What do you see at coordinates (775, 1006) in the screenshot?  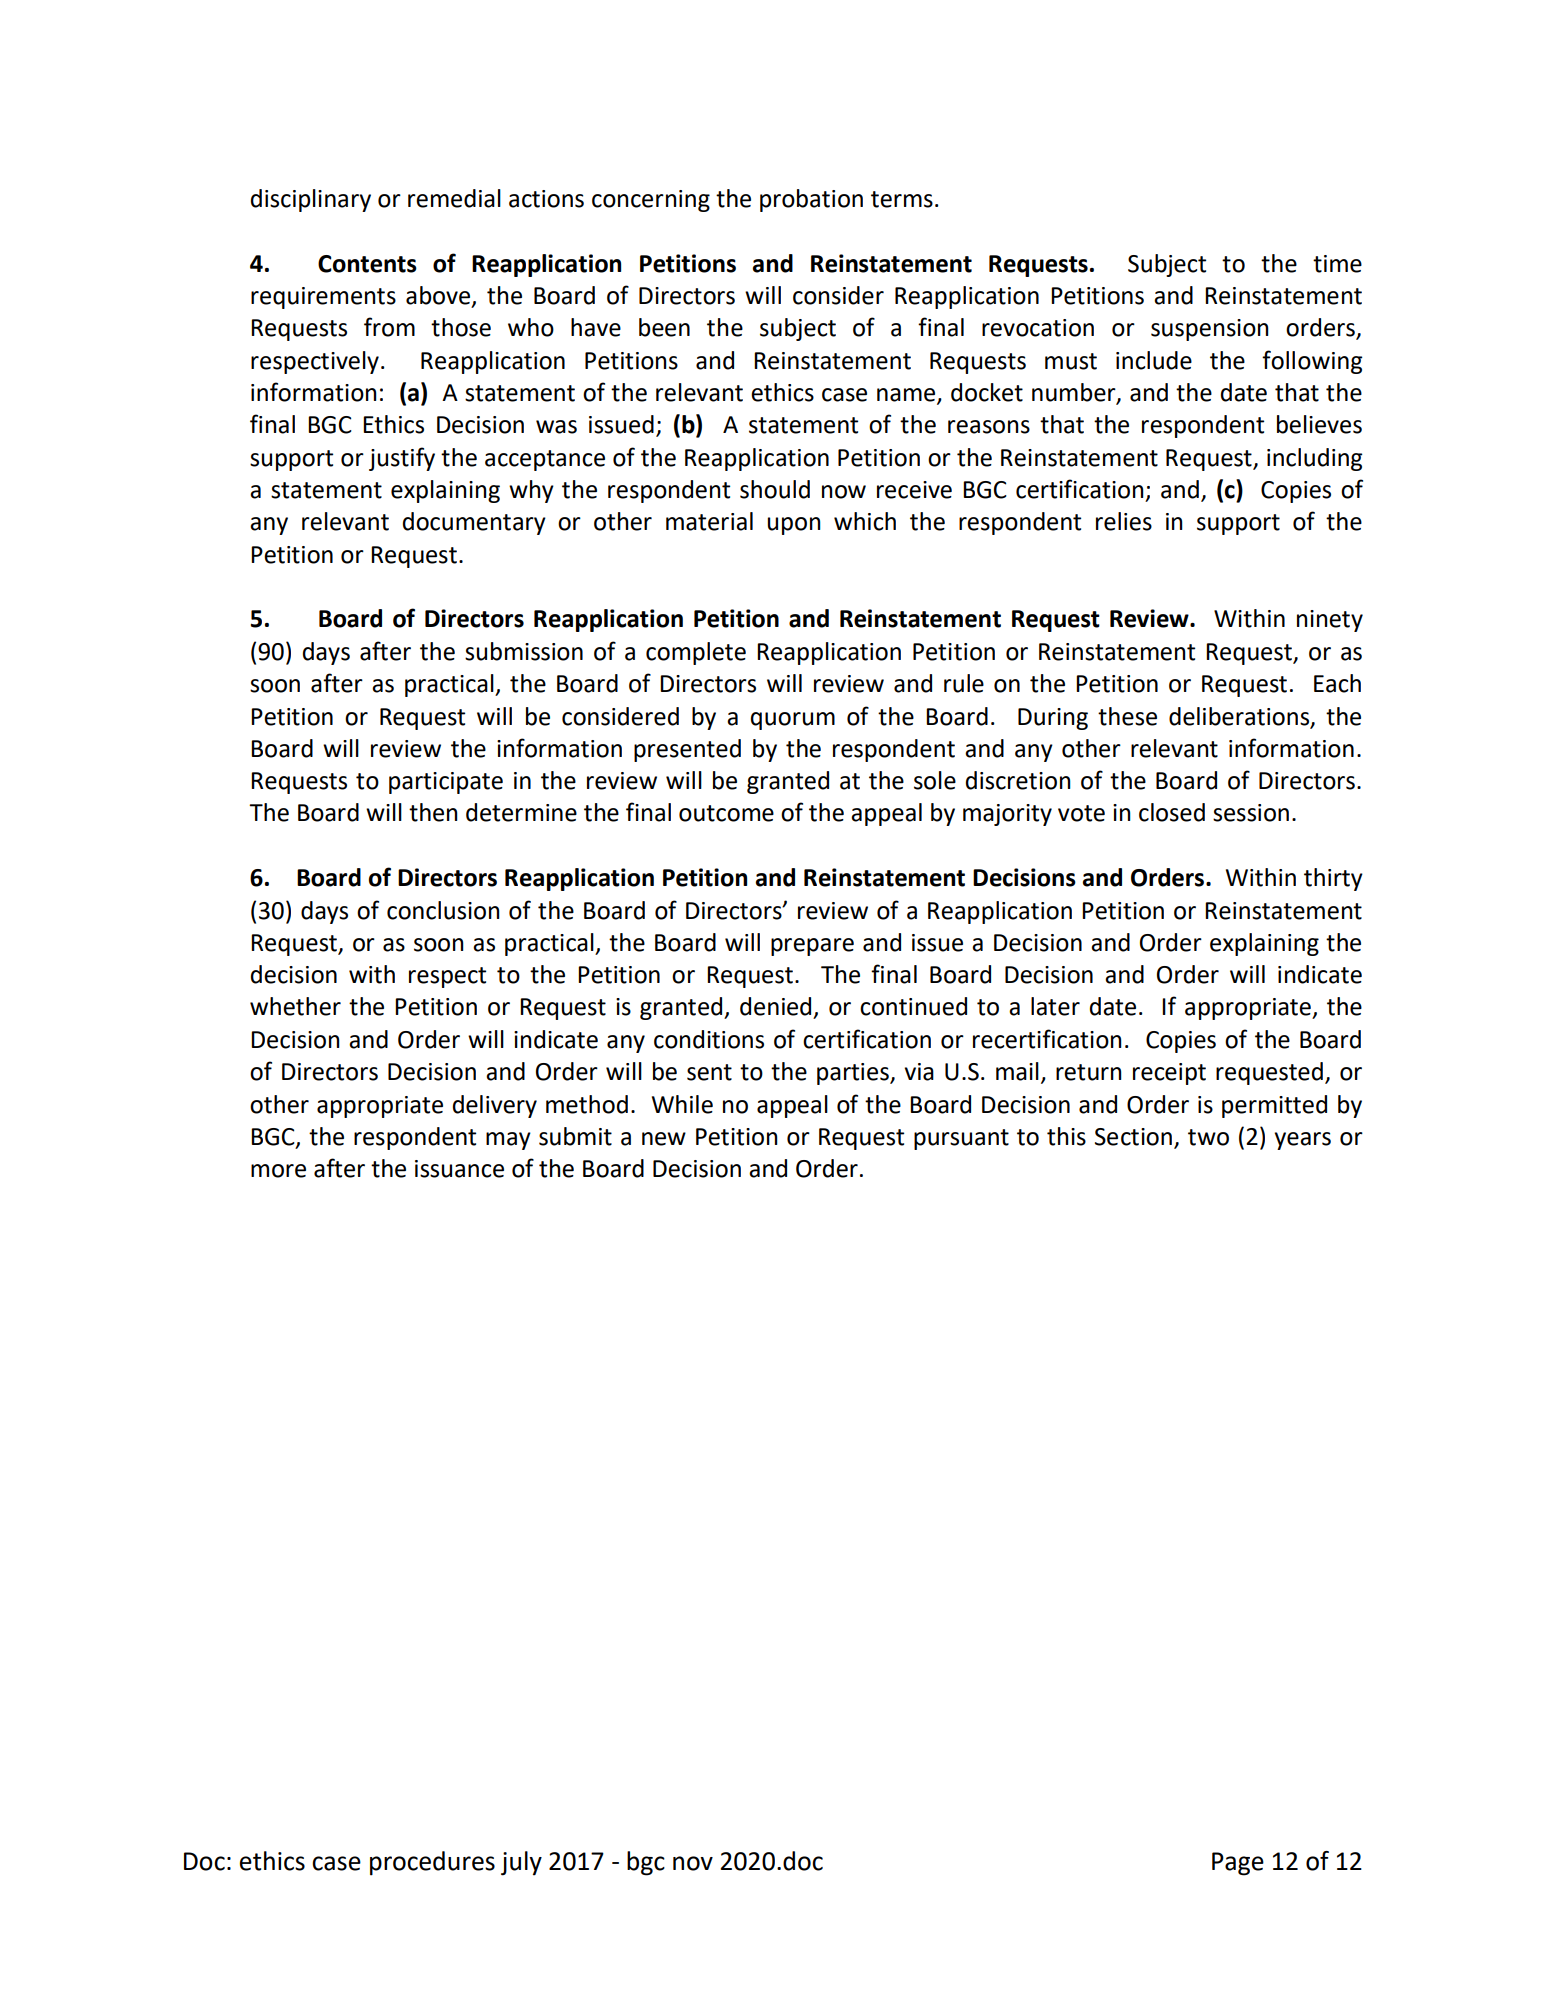 I see `denied` at bounding box center [775, 1006].
